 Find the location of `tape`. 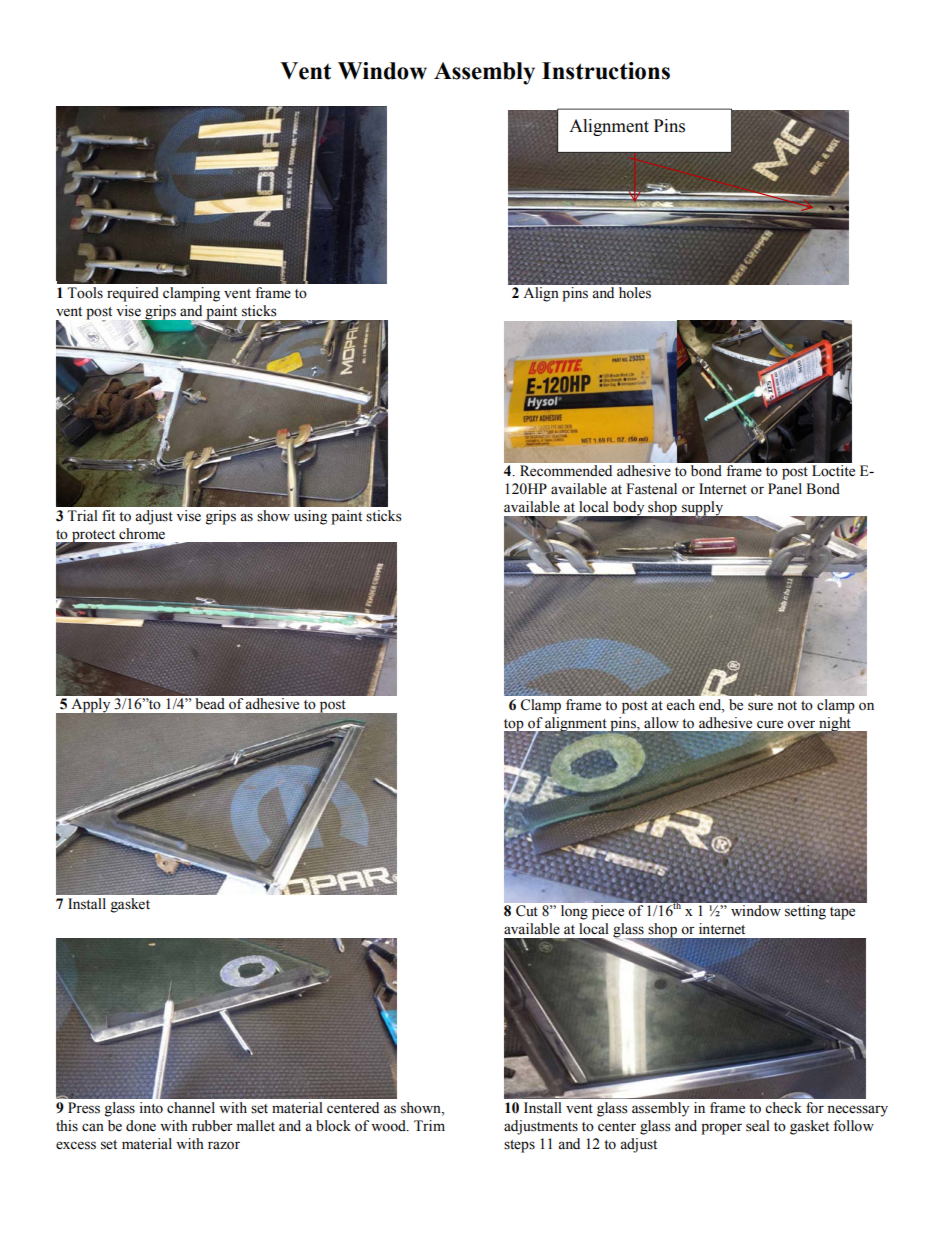

tape is located at coordinates (842, 913).
